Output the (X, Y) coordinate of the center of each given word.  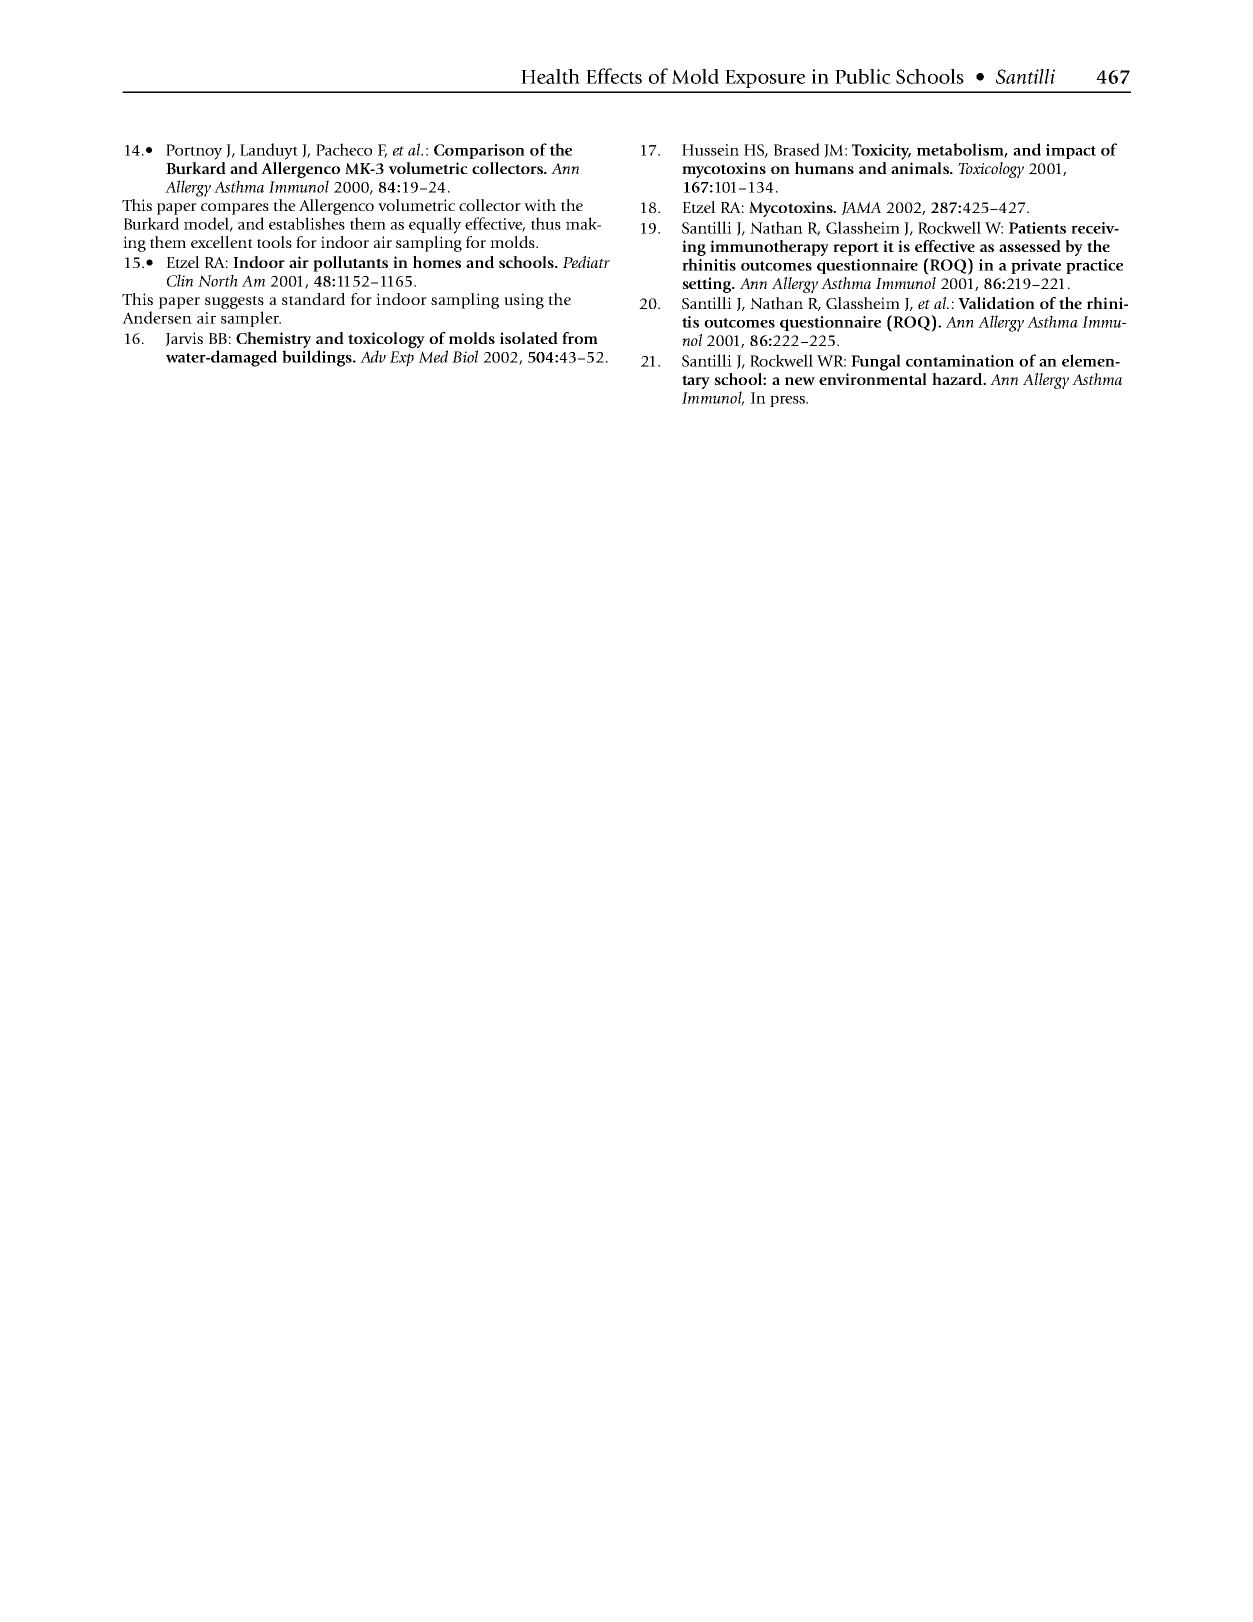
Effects (614, 76)
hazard (958, 379)
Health (550, 76)
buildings (318, 358)
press (788, 401)
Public (863, 76)
